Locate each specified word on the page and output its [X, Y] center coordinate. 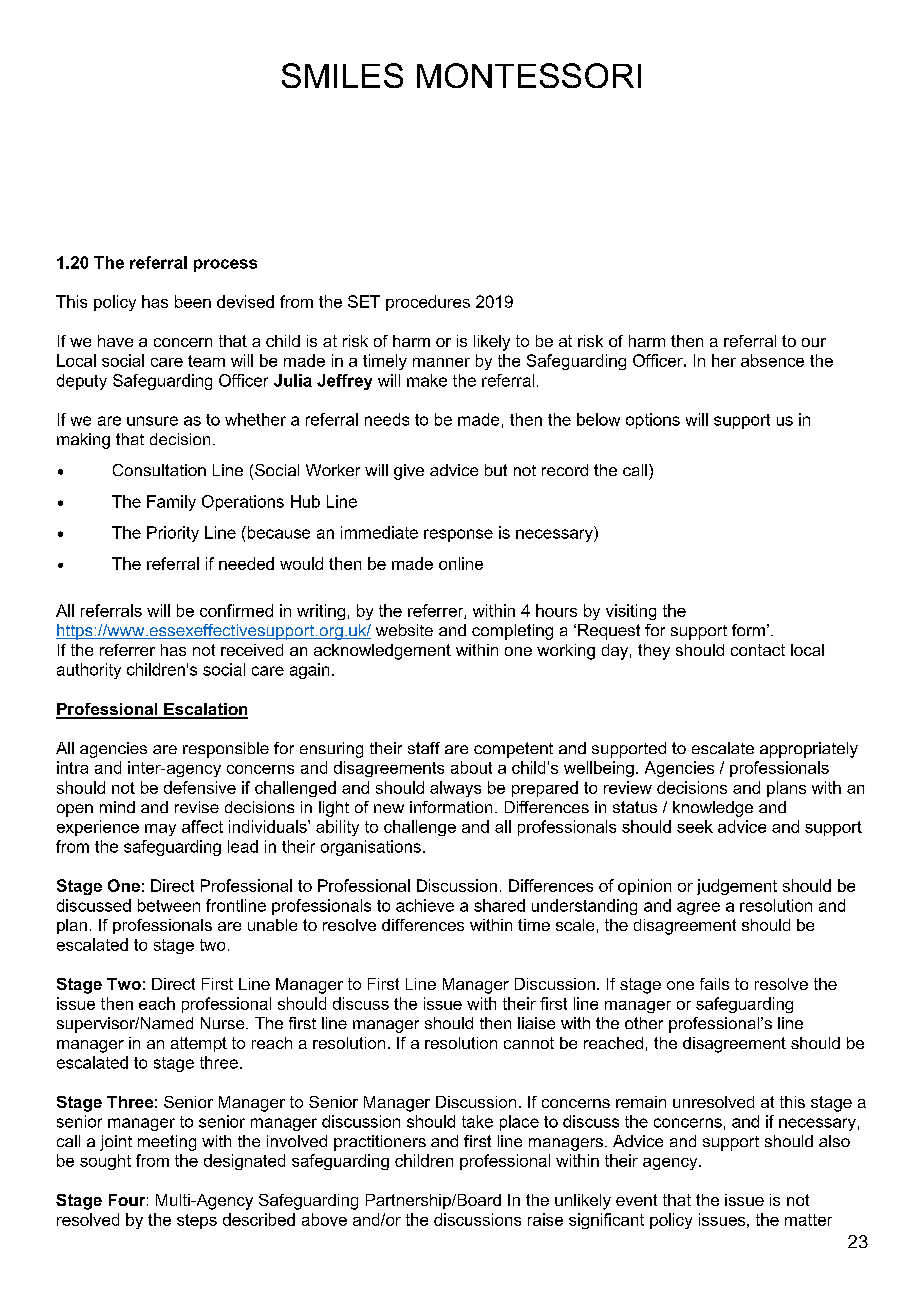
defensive [200, 787]
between [169, 905]
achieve [425, 905]
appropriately [809, 750]
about [471, 767]
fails [714, 984]
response [458, 535]
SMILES [342, 75]
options [653, 421]
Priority [173, 534]
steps [197, 1221]
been [193, 301]
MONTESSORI [529, 75]
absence [772, 360]
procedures [428, 303]
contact [758, 650]
